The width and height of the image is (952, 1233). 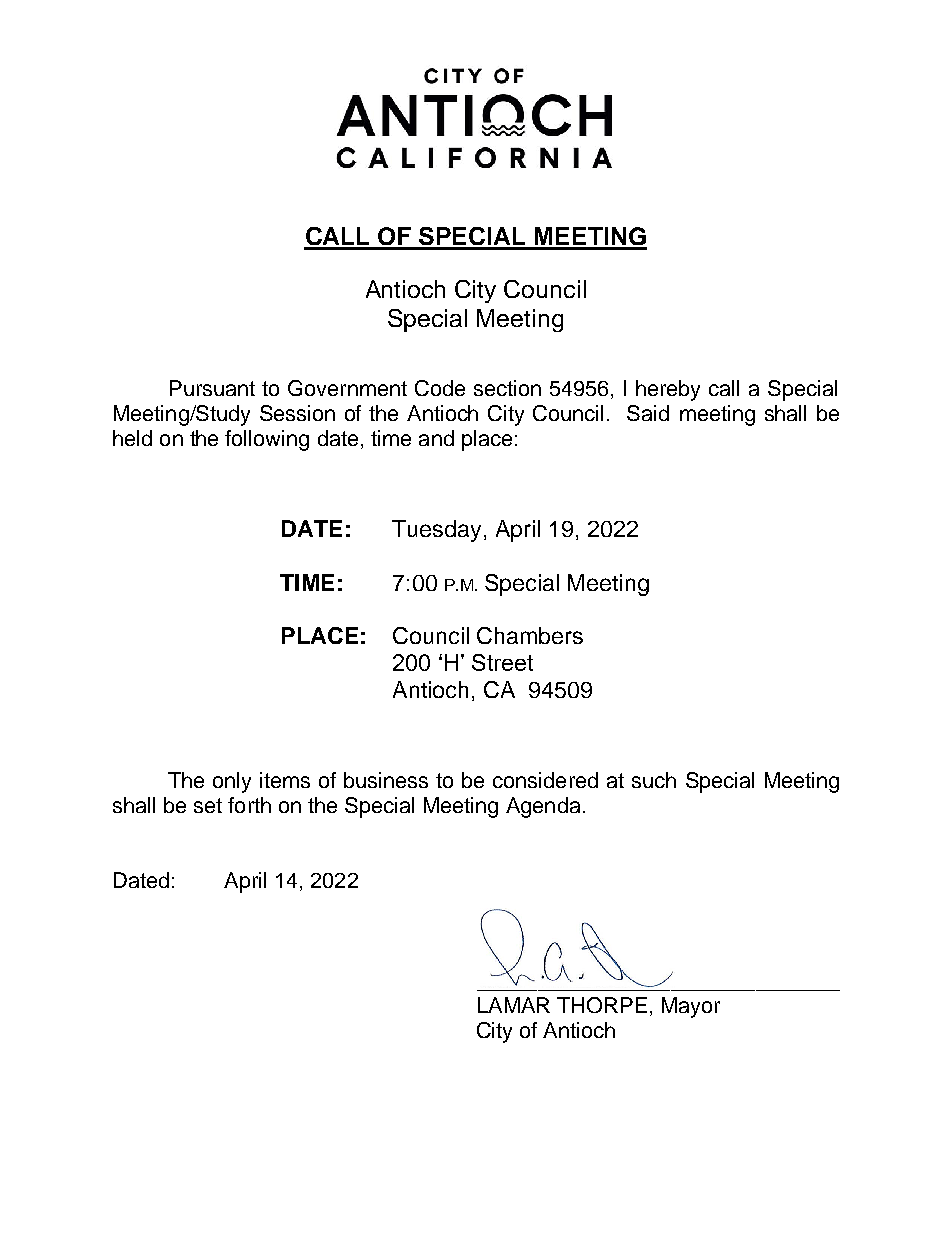 I want to click on THORPE, so click(x=602, y=1005).
